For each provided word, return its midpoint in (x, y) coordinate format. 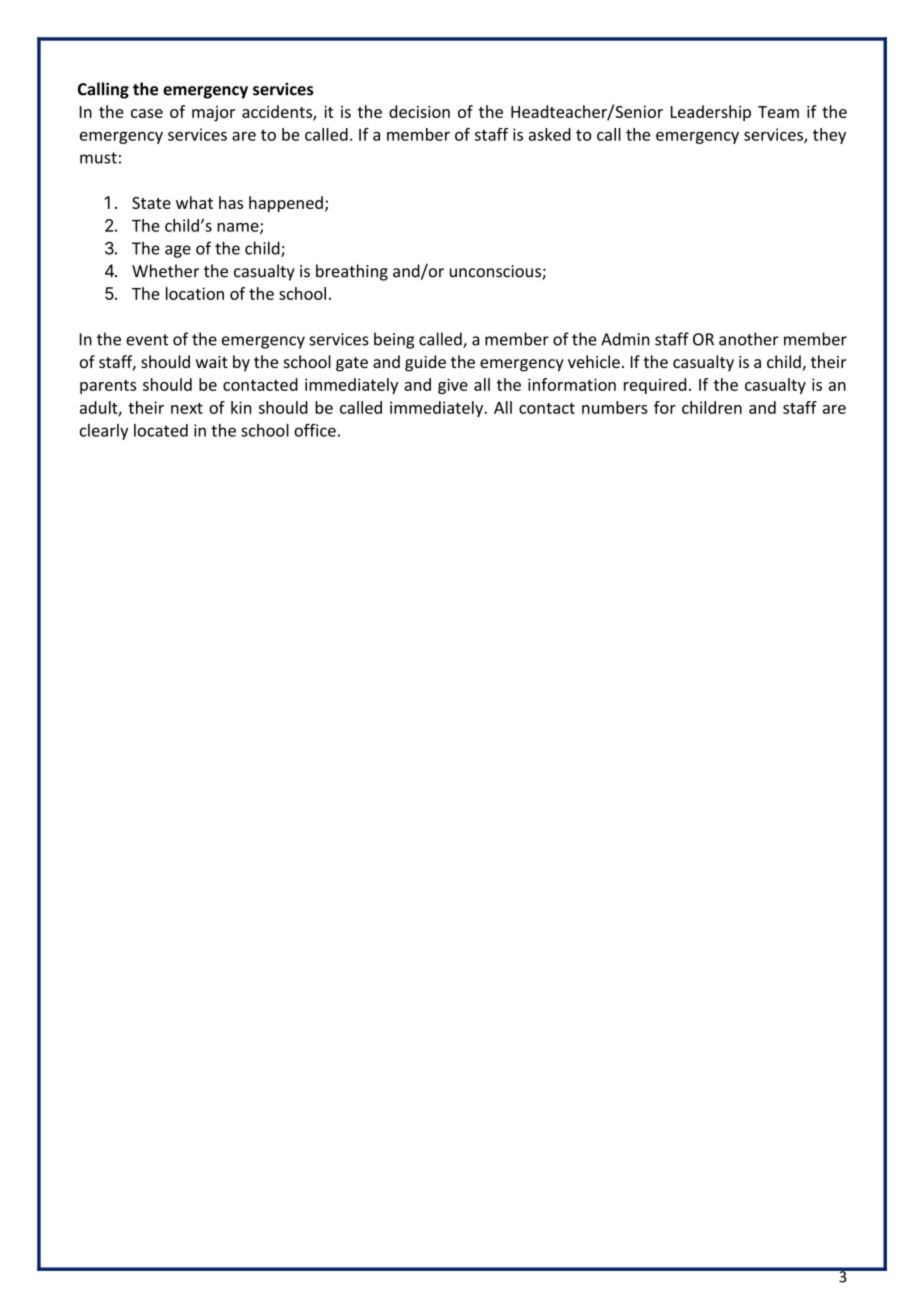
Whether (165, 271)
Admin (625, 339)
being (394, 340)
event (147, 340)
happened (286, 204)
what (194, 202)
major (213, 113)
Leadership (711, 113)
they (829, 136)
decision (419, 111)
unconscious (496, 272)
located (161, 430)
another (749, 339)
